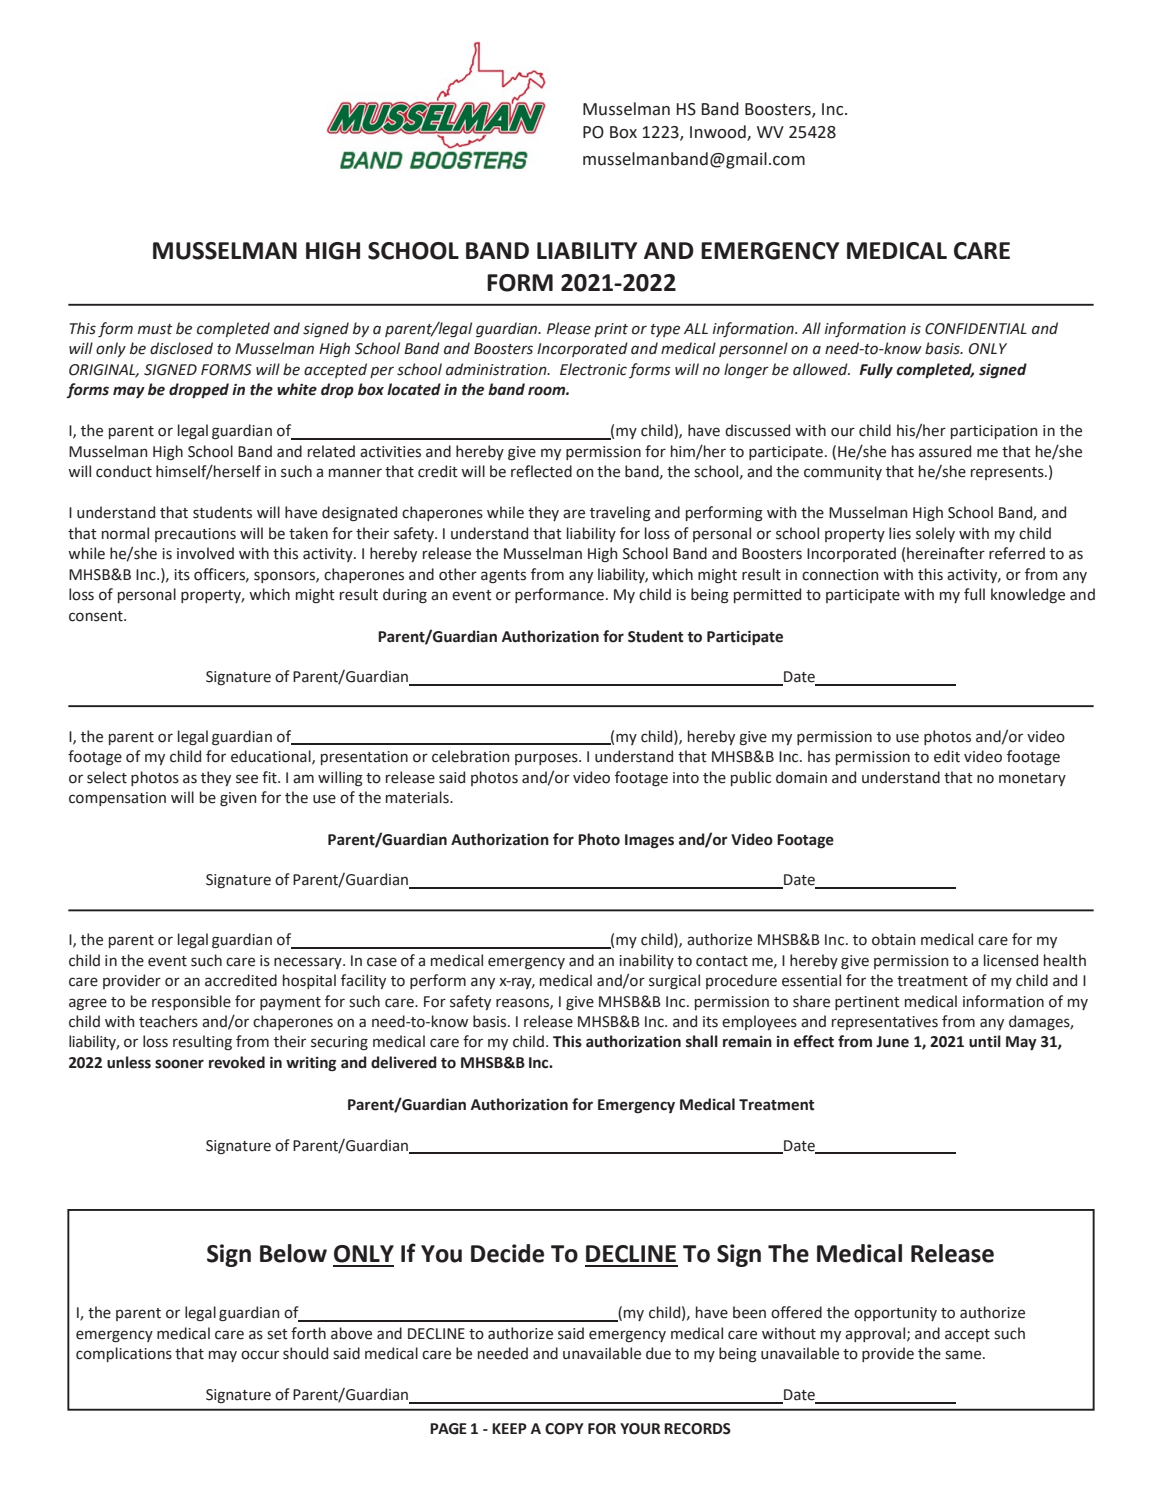  What do you see at coordinates (564, 1429) in the page?
I see `COPY` at bounding box center [564, 1429].
